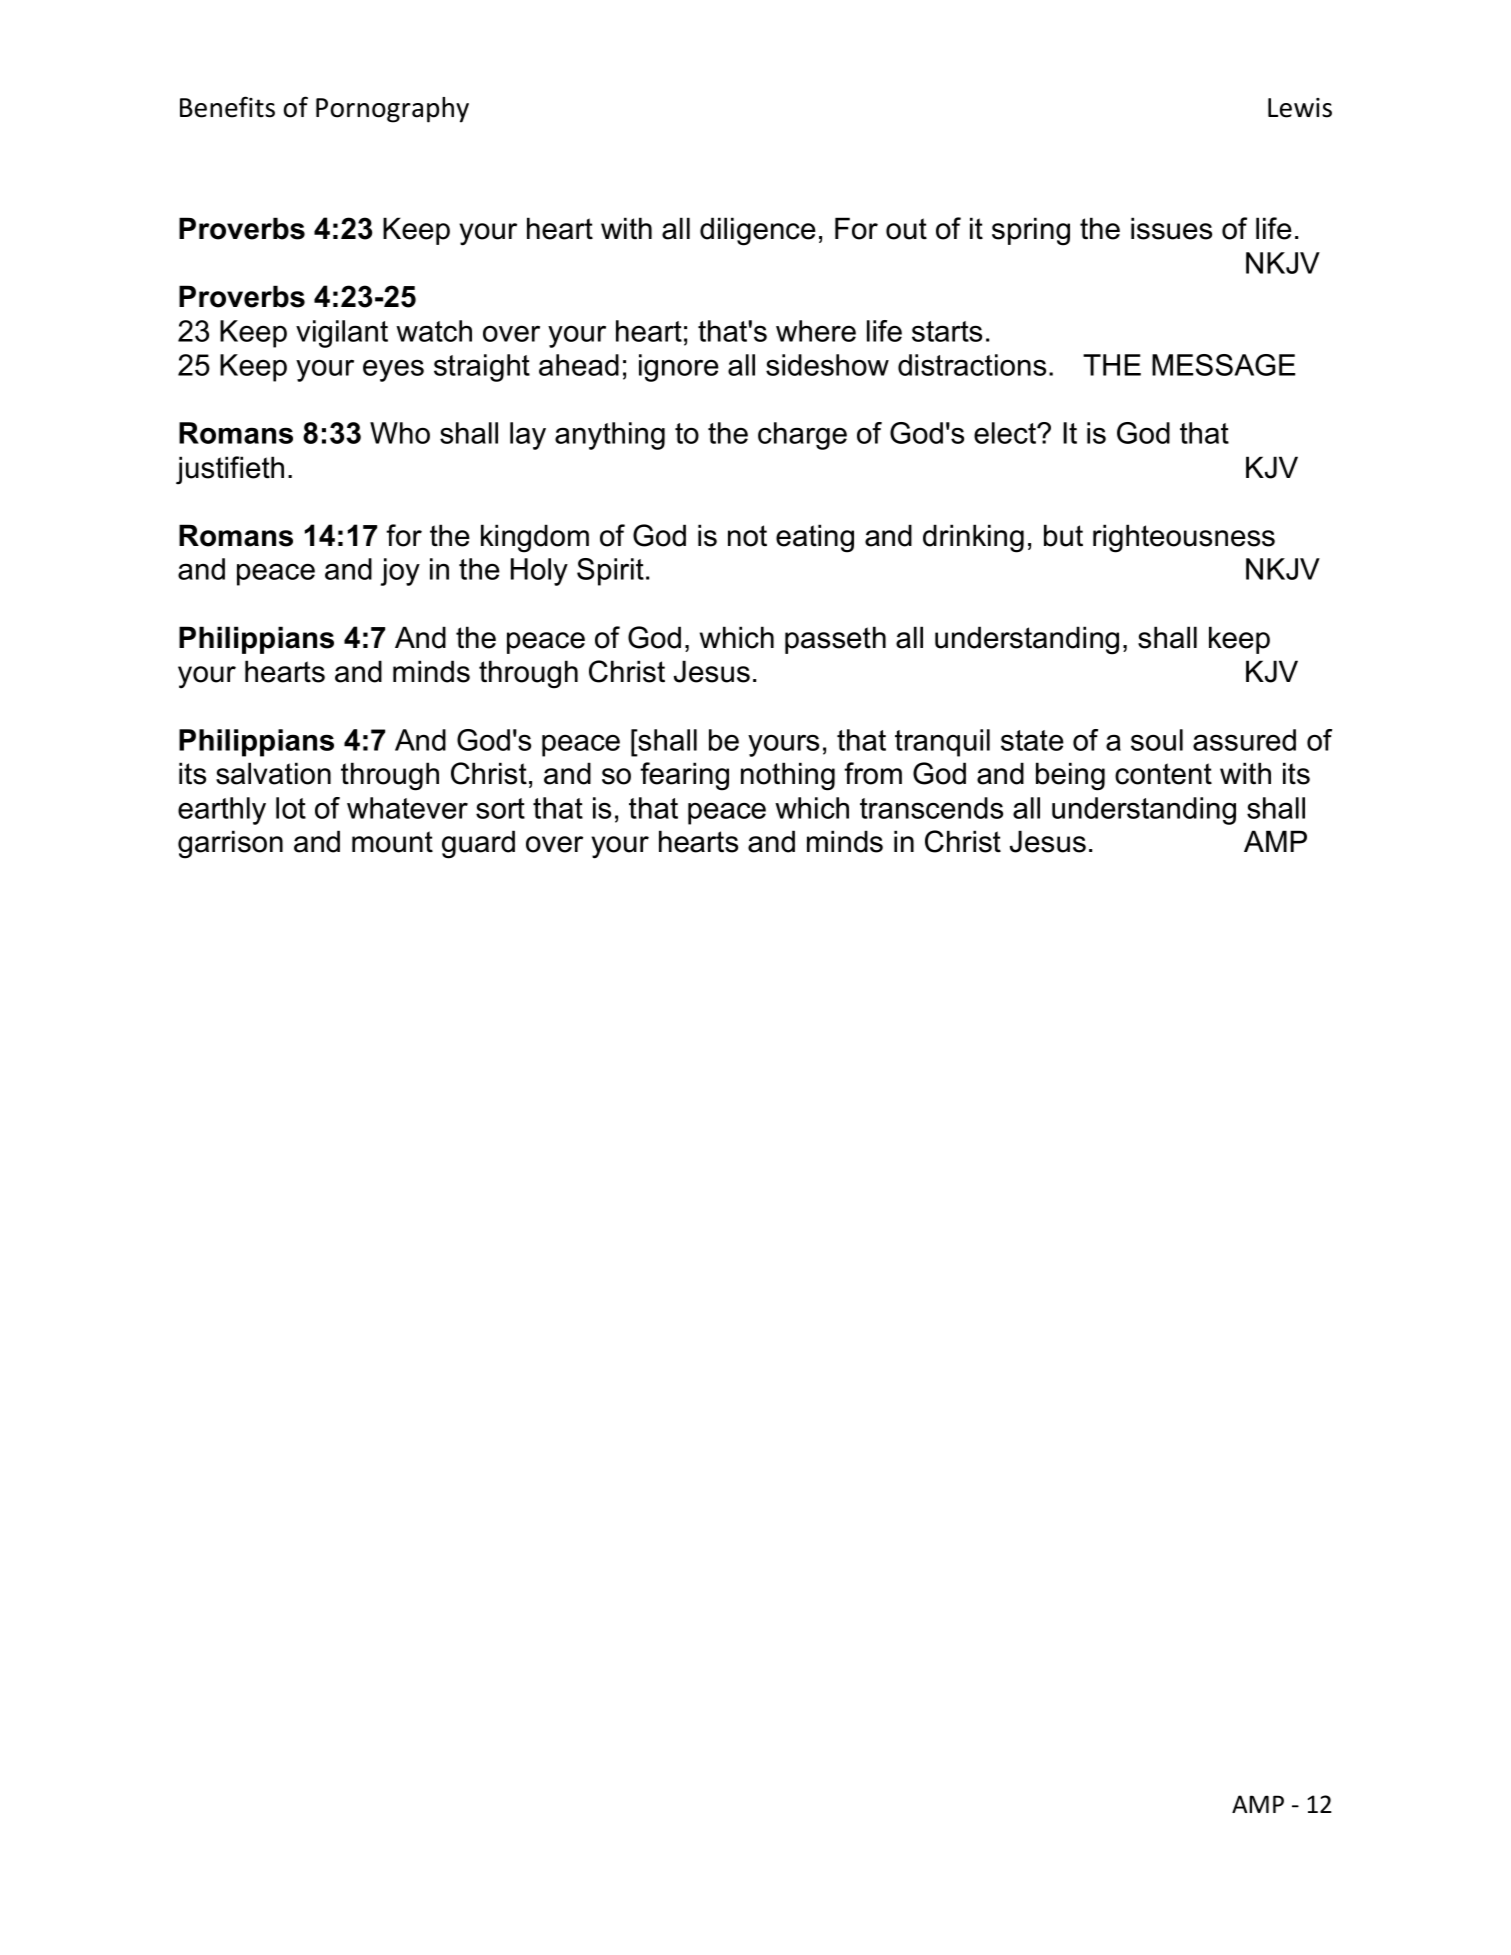 The width and height of the image is (1511, 1955). I want to click on righteousness, so click(1184, 538).
